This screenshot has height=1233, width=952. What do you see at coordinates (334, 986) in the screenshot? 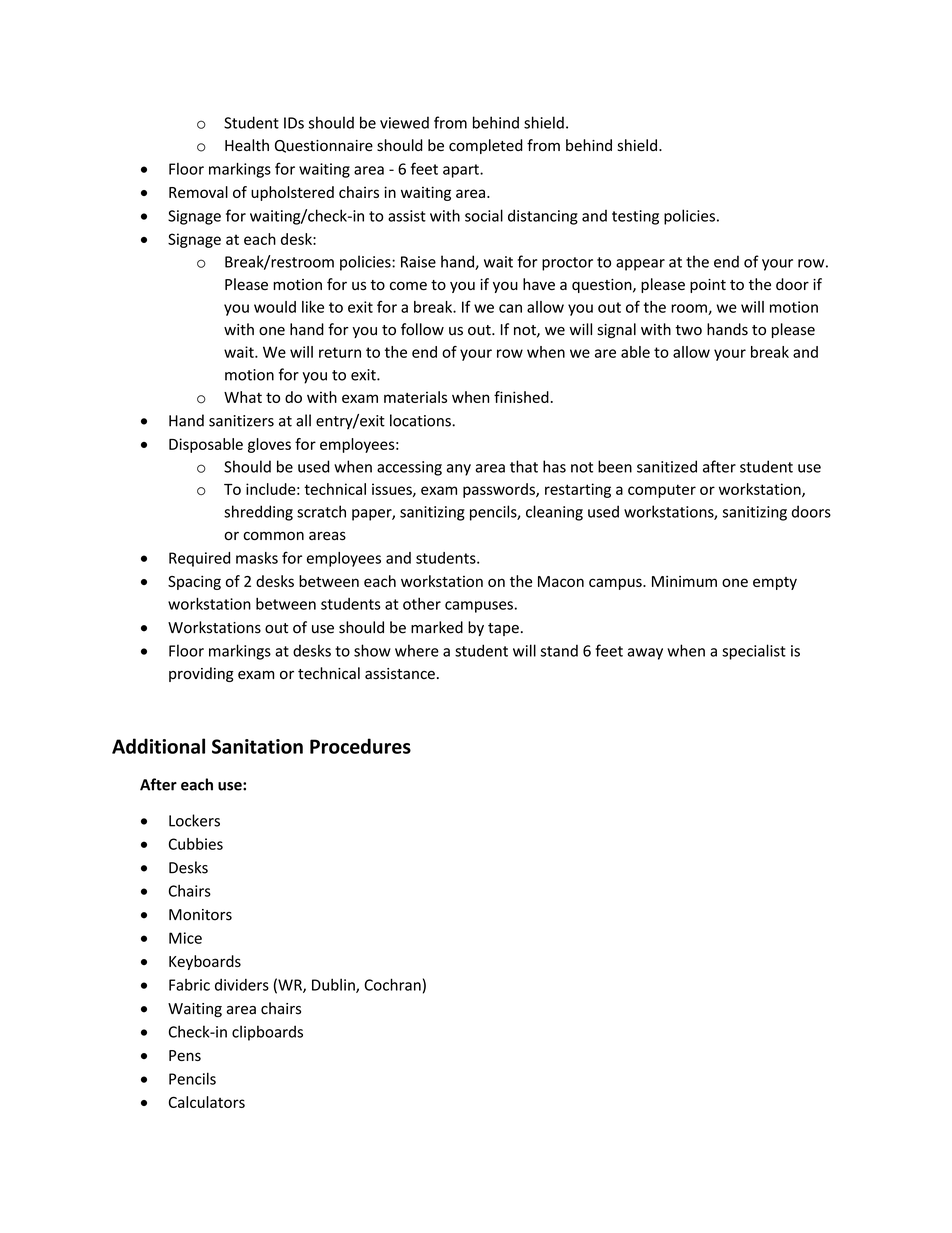
I see `Dublin` at bounding box center [334, 986].
